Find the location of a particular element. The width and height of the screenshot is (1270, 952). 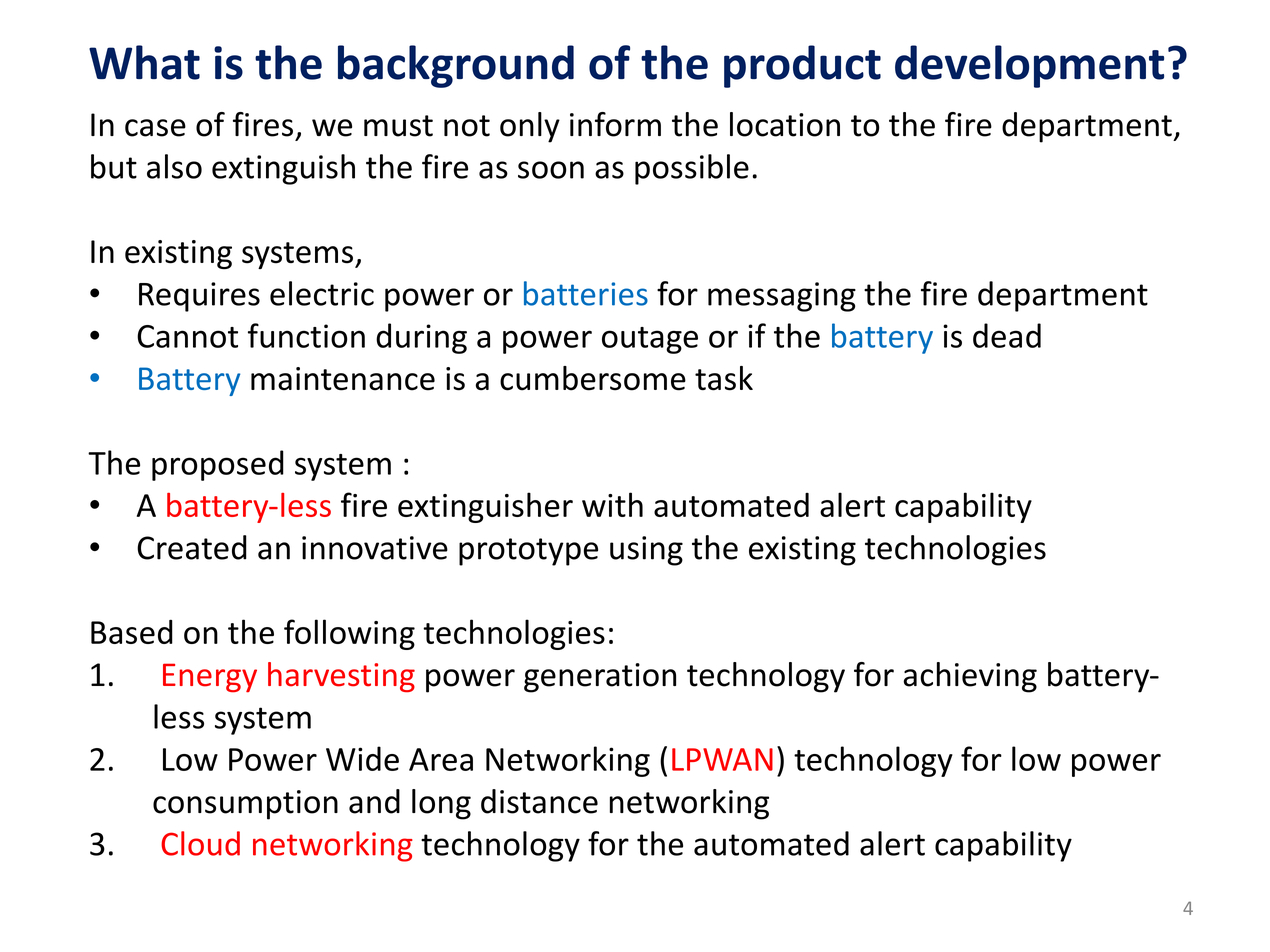

What is located at coordinates (144, 62).
